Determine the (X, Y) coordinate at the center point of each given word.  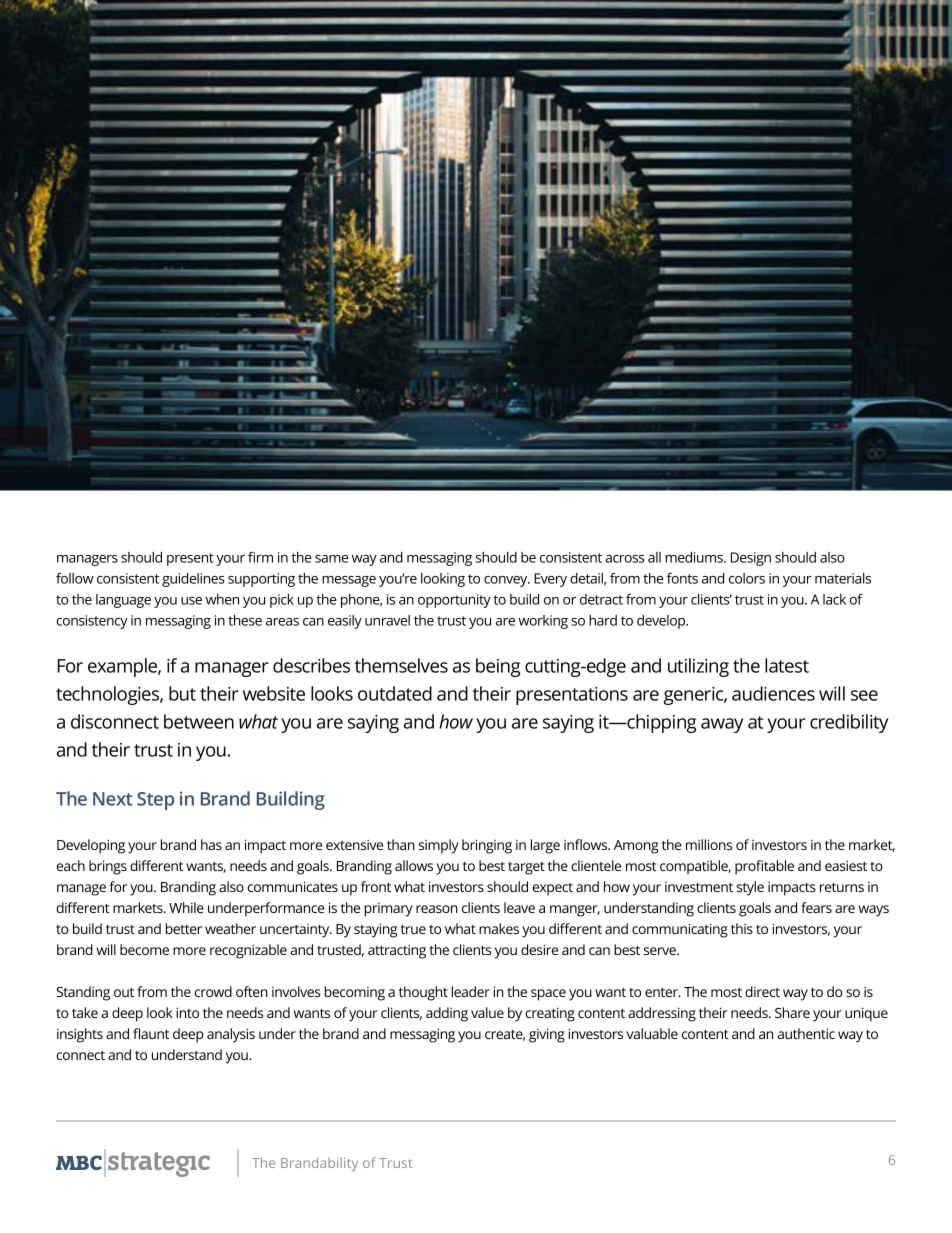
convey (507, 581)
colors (747, 578)
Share (792, 1012)
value (487, 1012)
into (187, 1013)
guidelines (193, 580)
